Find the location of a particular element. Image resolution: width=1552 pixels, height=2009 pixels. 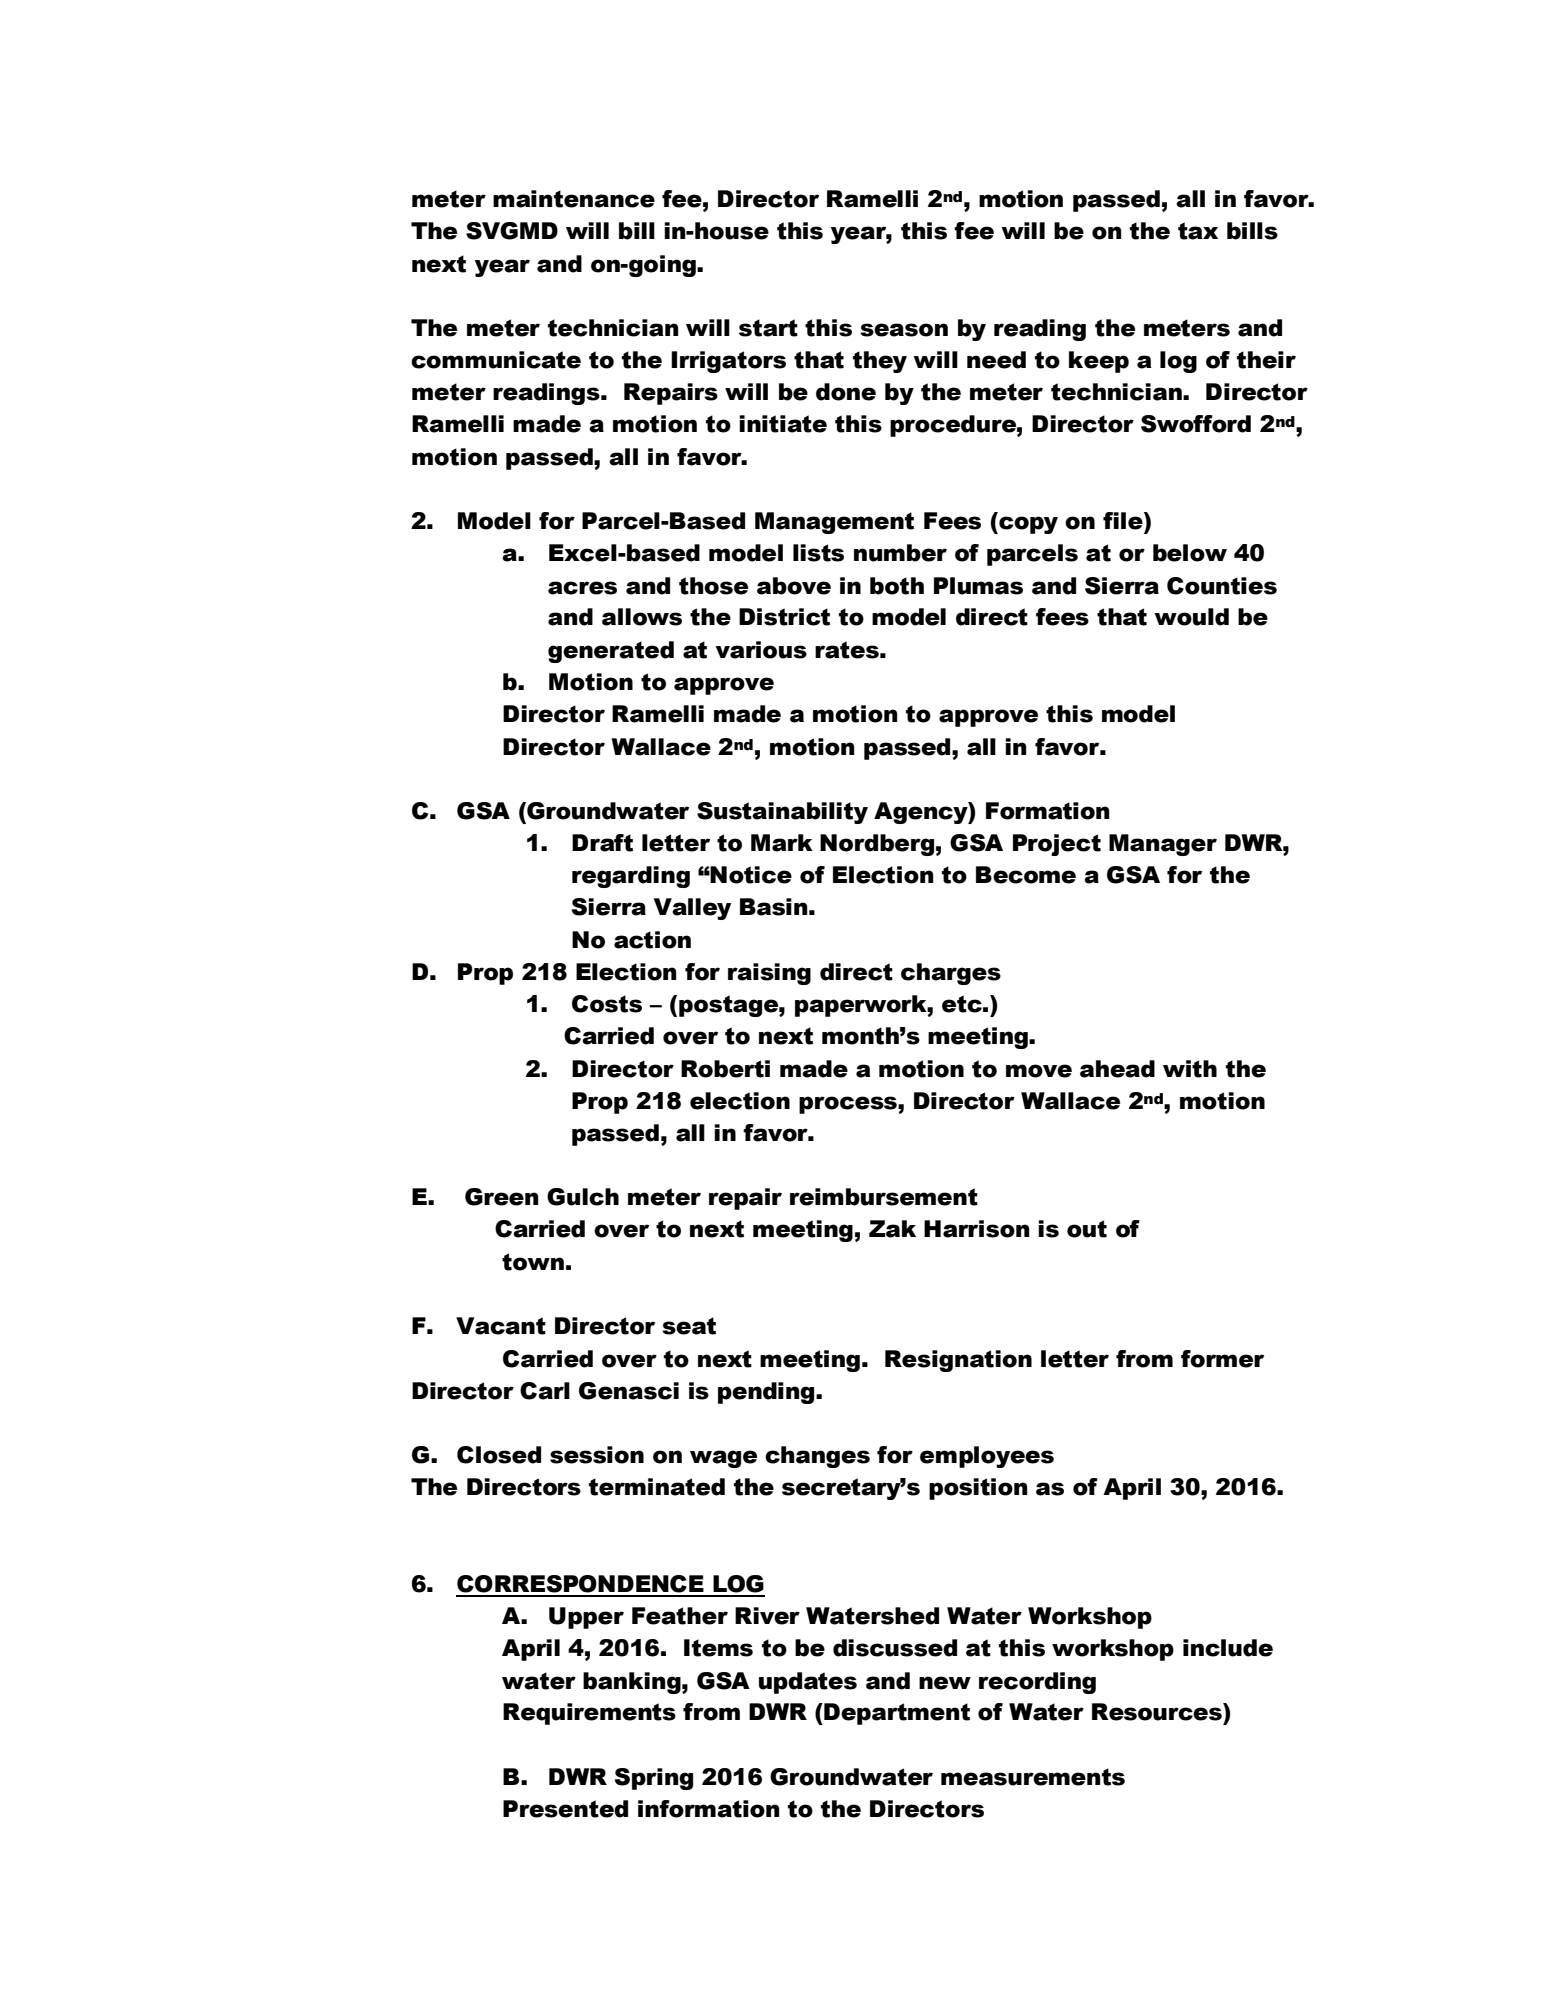

would is located at coordinates (1191, 617).
